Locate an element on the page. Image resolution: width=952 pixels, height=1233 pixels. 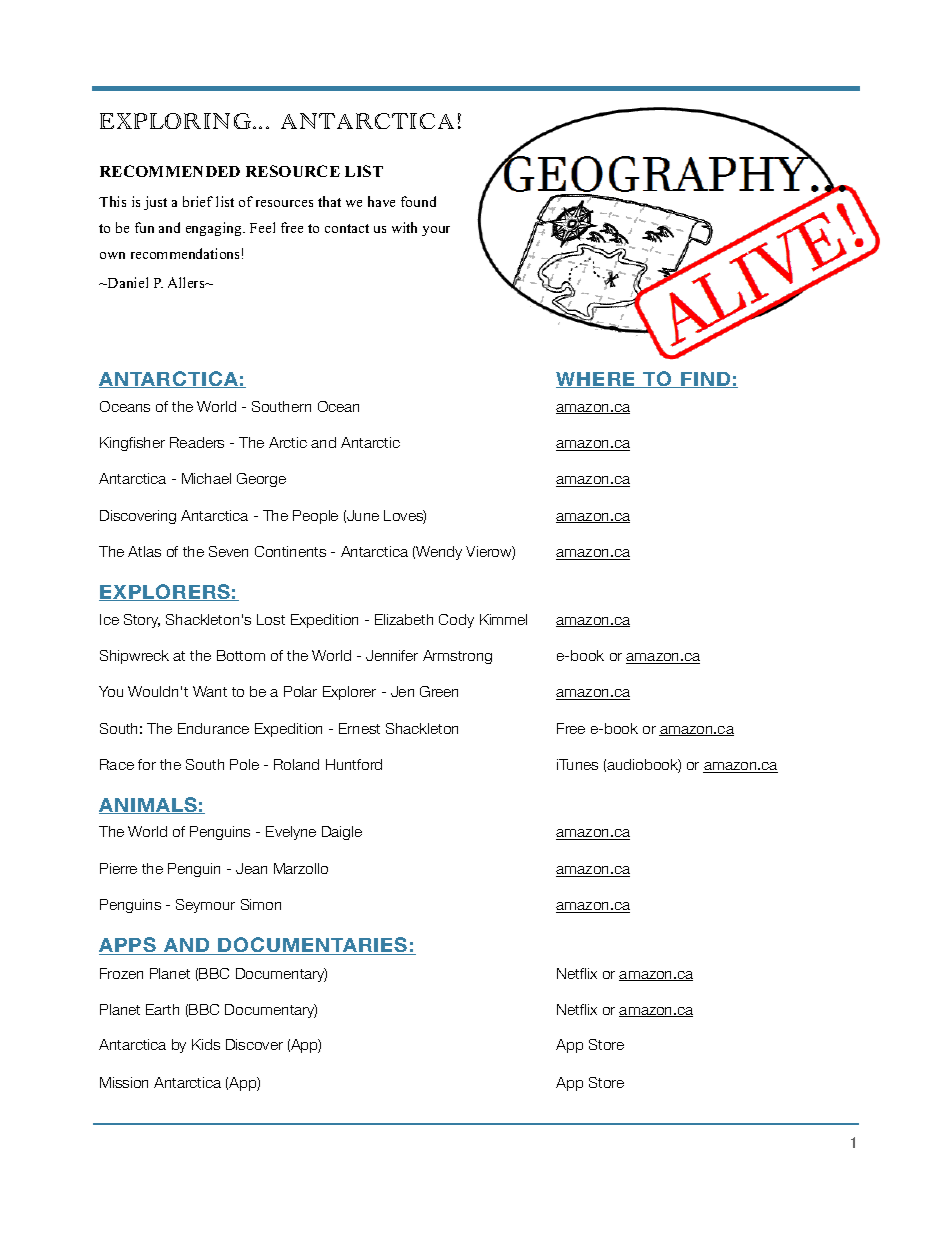
Daigle is located at coordinates (342, 833).
